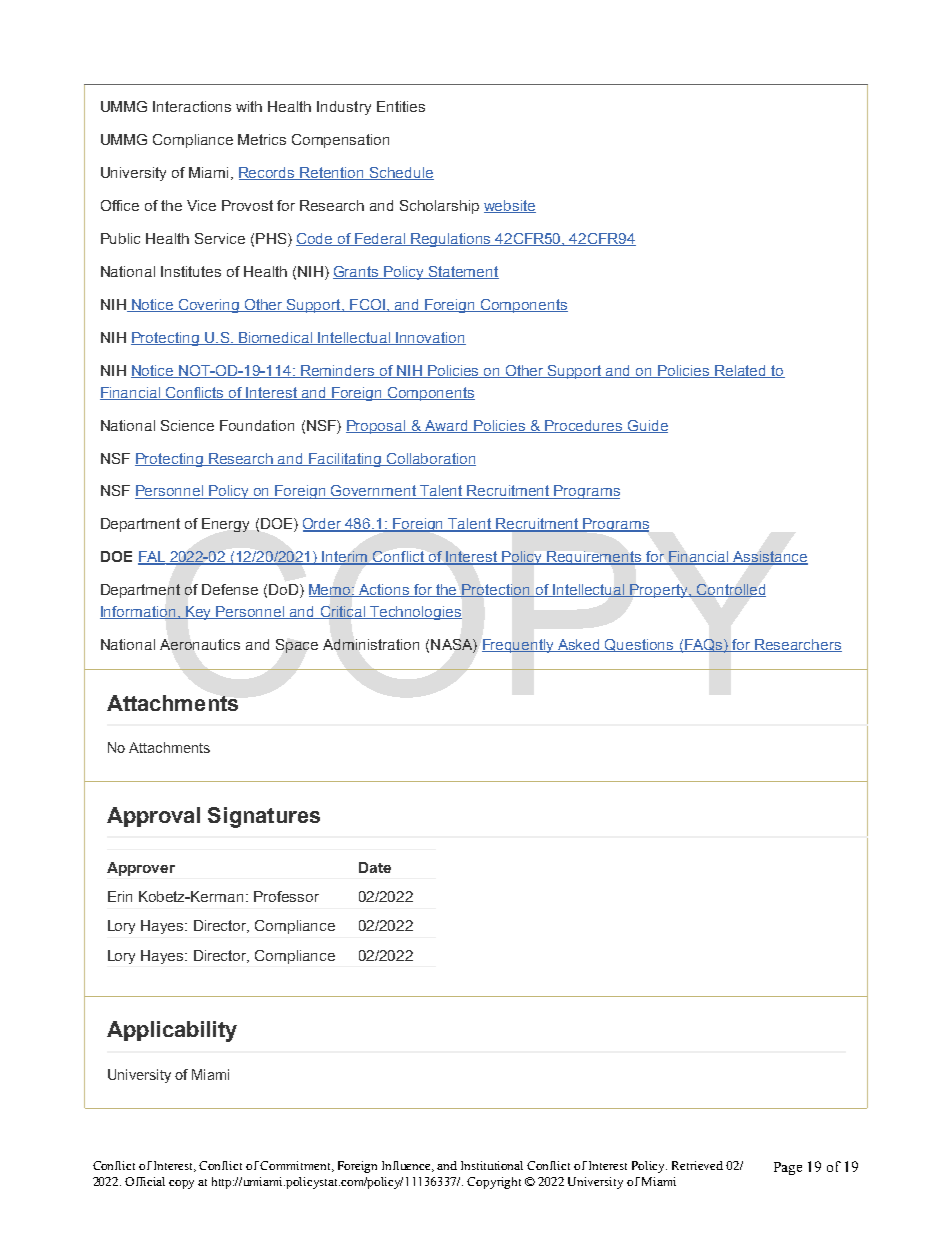  I want to click on Science, so click(187, 425).
